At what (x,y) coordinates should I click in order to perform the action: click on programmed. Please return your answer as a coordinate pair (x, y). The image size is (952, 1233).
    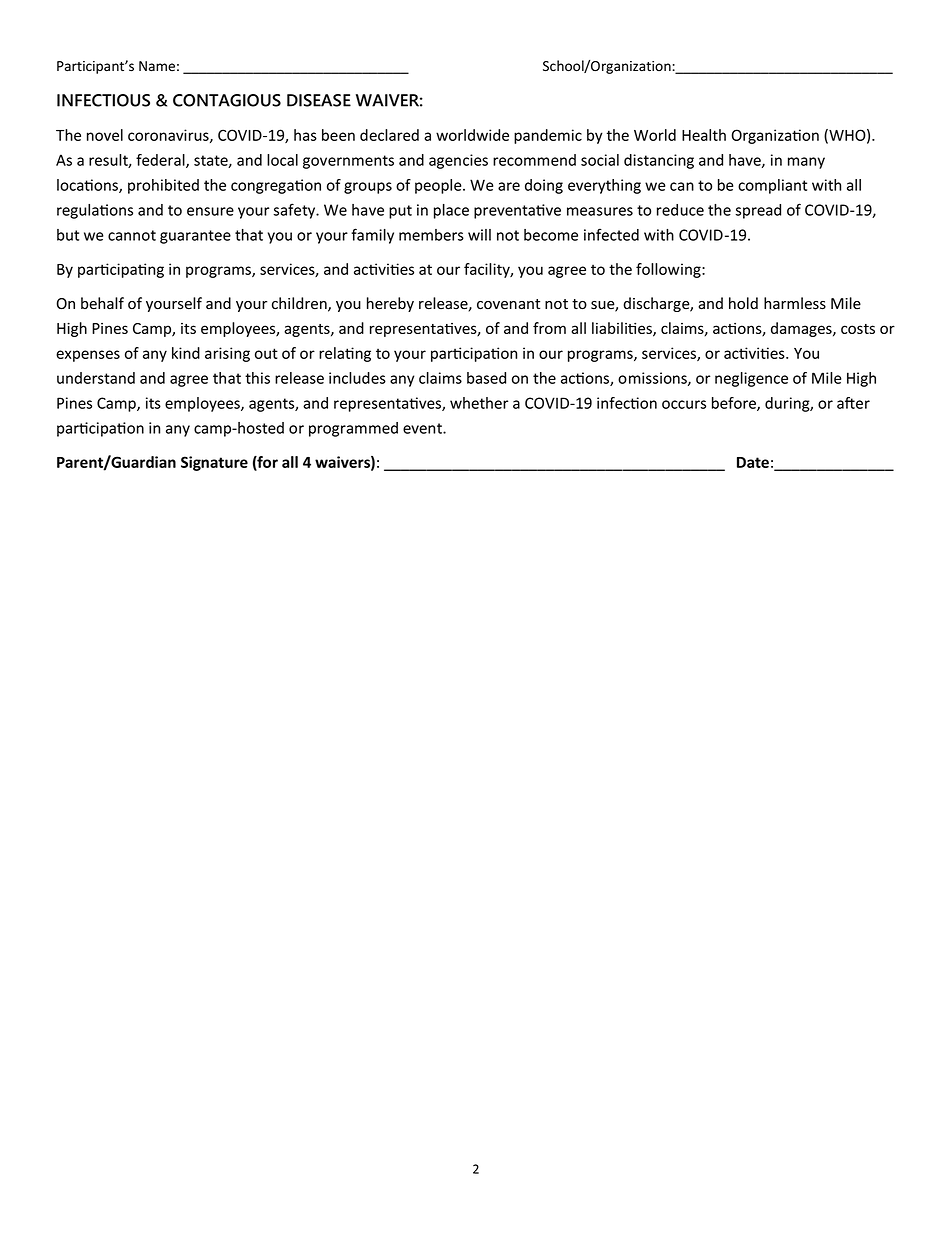
    Looking at the image, I should click on (353, 429).
